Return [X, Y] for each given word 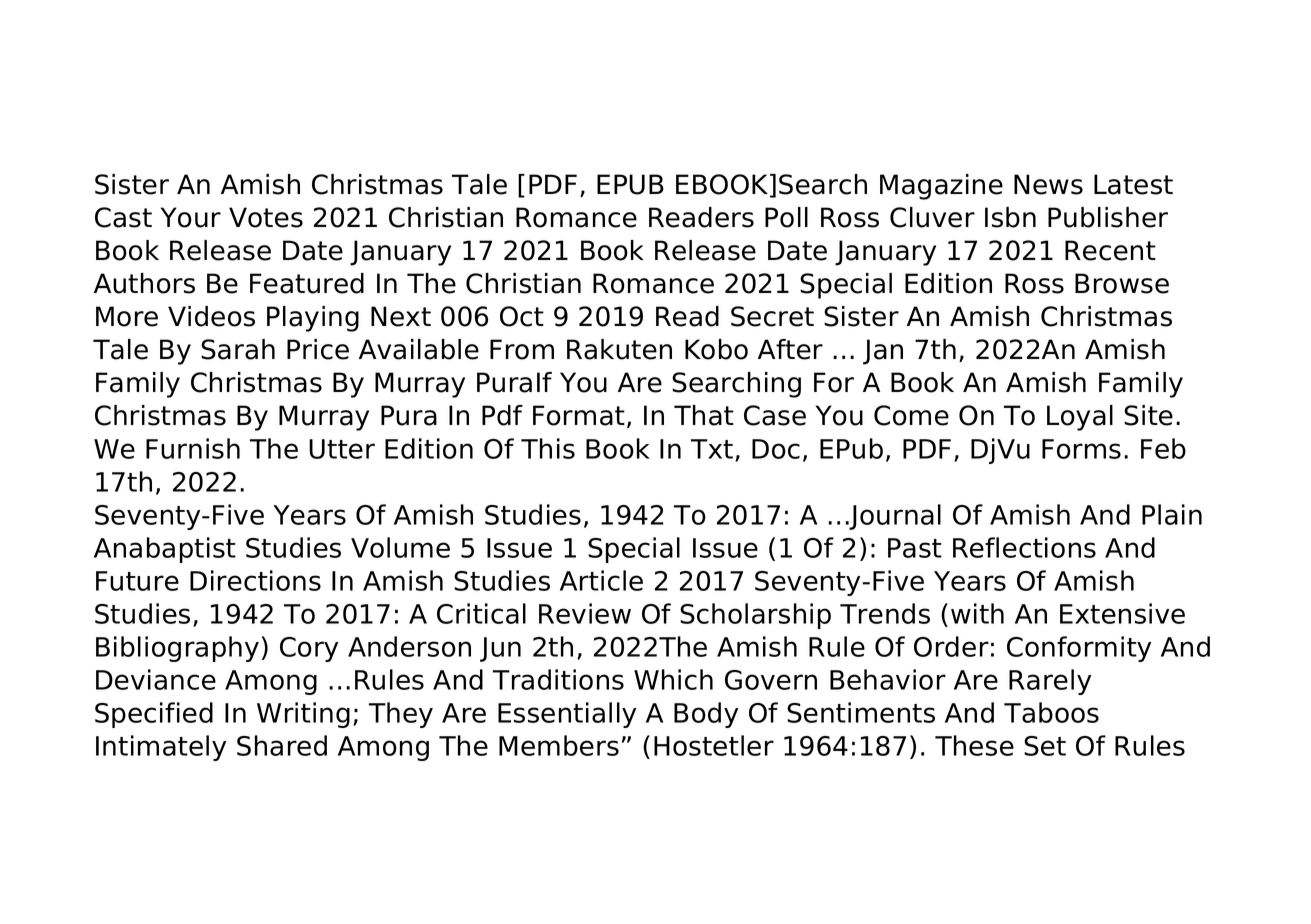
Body [706, 715]
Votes [266, 217]
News [1048, 184]
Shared [282, 745]
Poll [786, 217]
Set [1045, 746]
